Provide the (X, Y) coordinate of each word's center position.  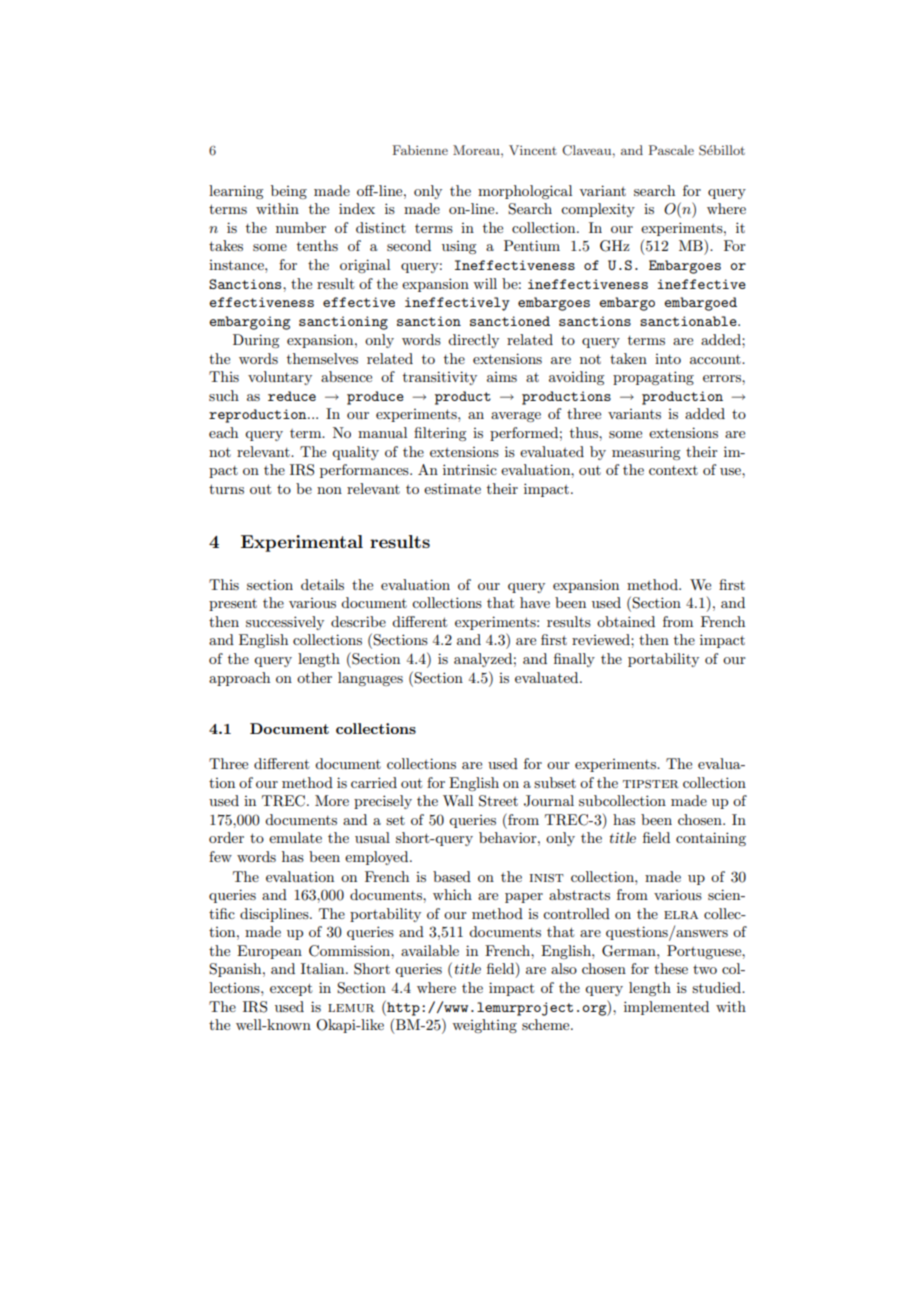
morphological (525, 192)
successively (285, 623)
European (269, 952)
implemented (666, 1008)
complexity (598, 210)
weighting (484, 1026)
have (535, 602)
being (289, 192)
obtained (626, 621)
